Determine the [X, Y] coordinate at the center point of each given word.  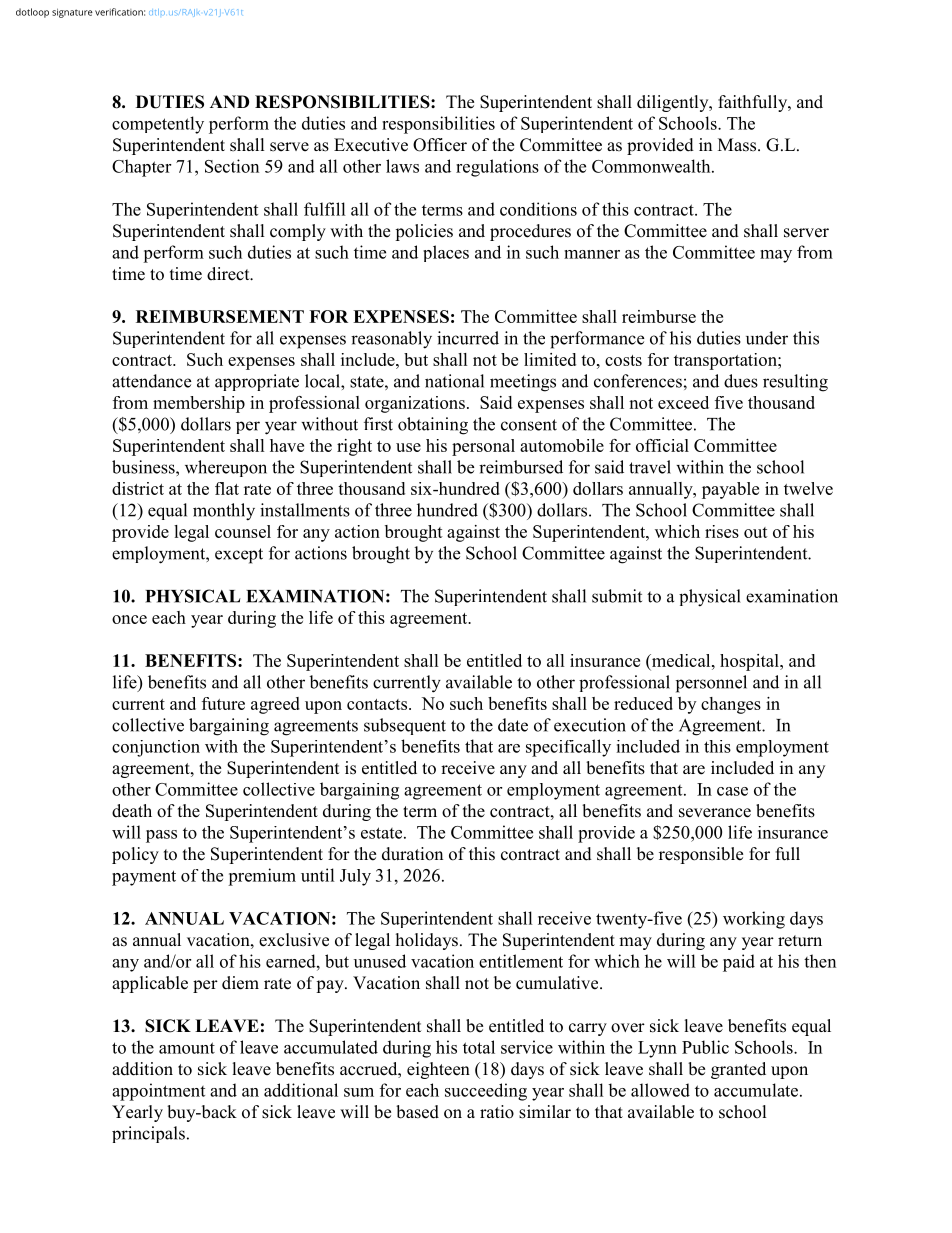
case [732, 791]
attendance [151, 381]
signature [72, 13]
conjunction [156, 748]
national [454, 381]
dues [741, 381]
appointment [158, 1092]
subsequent [405, 726]
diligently [674, 103]
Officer [440, 145]
